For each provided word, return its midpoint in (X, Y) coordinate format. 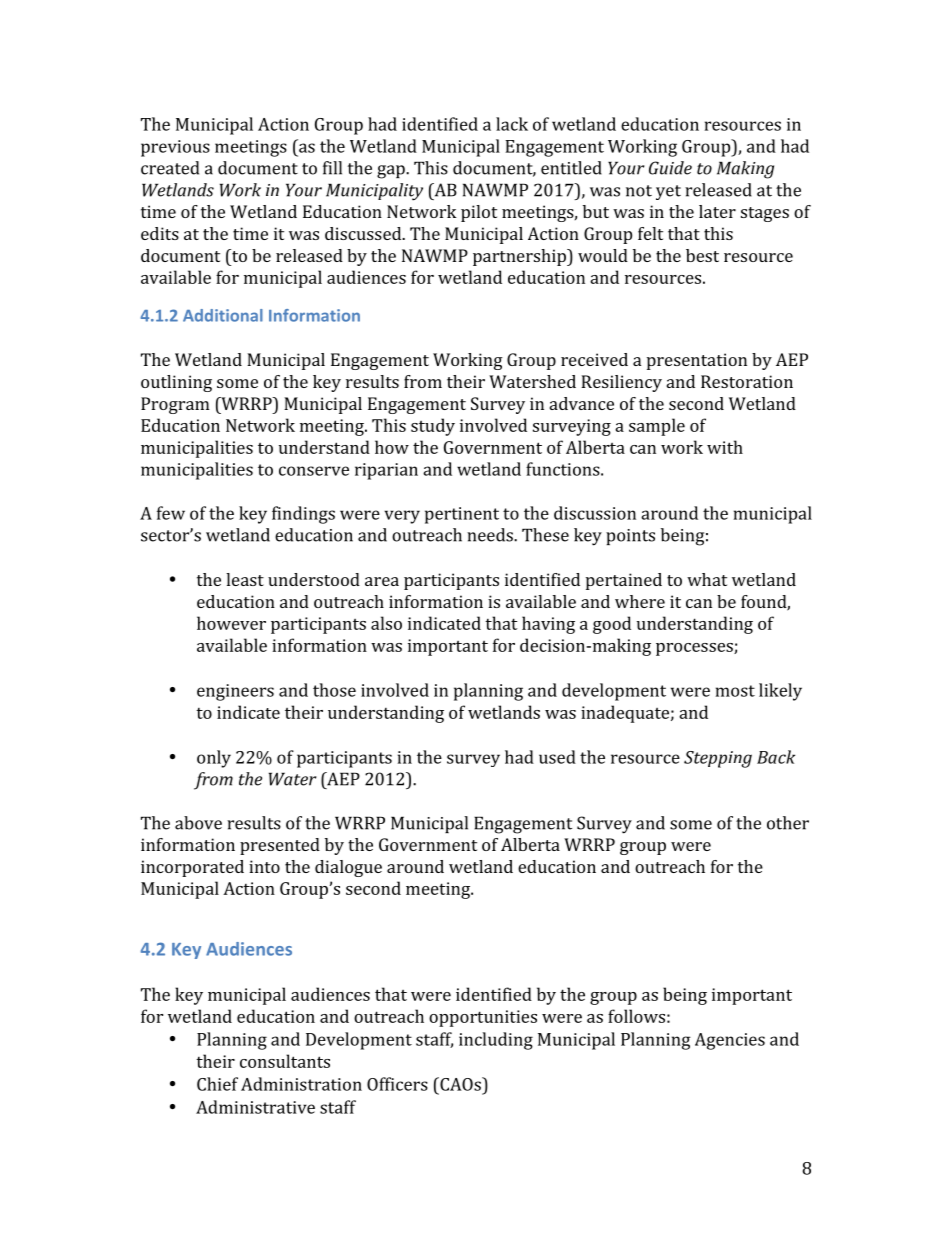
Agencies (730, 1041)
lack (512, 124)
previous (175, 148)
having (548, 625)
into (264, 866)
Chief (217, 1084)
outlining (176, 383)
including (496, 1041)
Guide (670, 168)
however (231, 623)
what (707, 579)
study (433, 427)
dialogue (348, 868)
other (788, 823)
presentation (697, 361)
